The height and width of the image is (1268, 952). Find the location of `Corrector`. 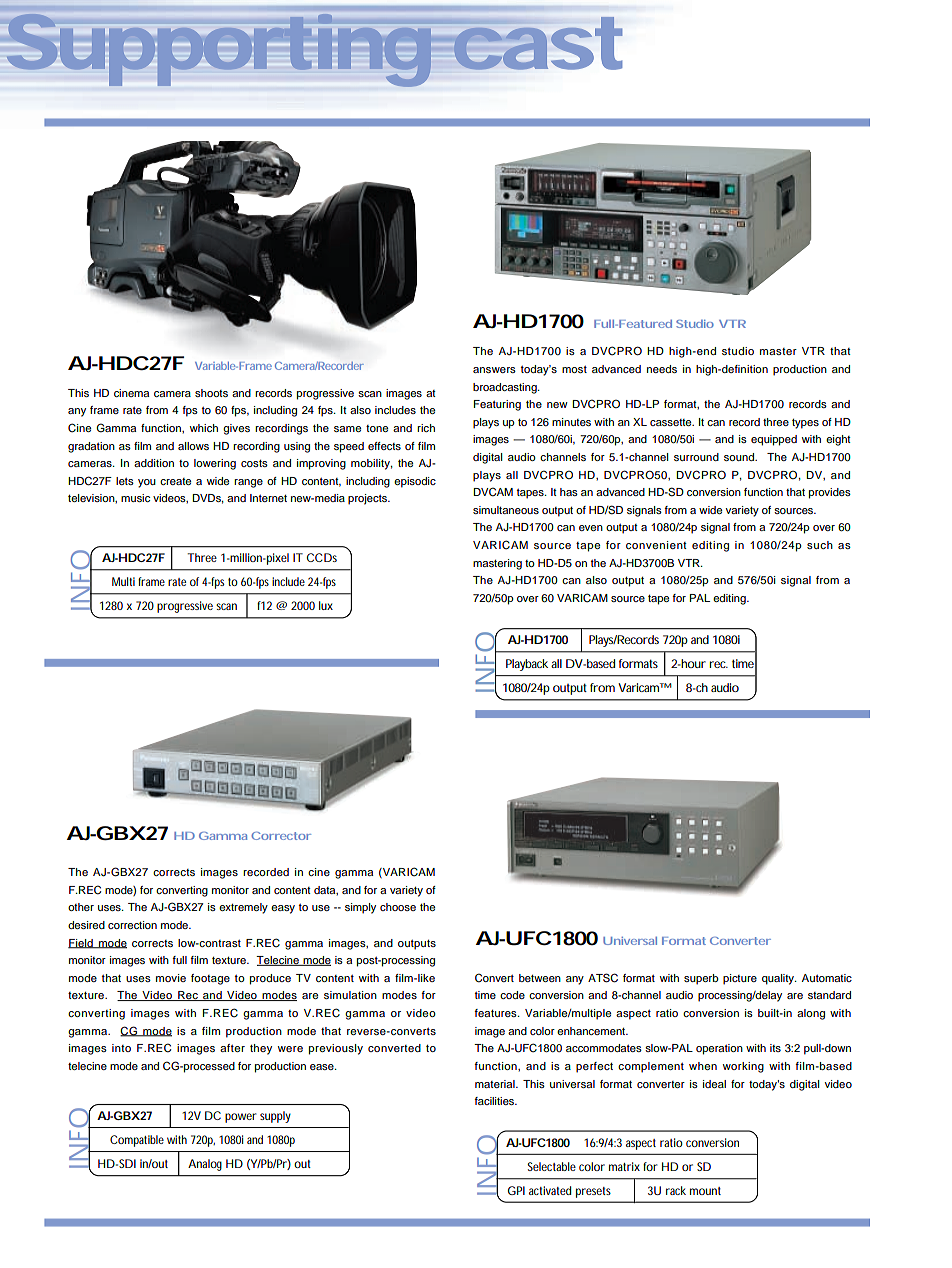

Corrector is located at coordinates (281, 836).
